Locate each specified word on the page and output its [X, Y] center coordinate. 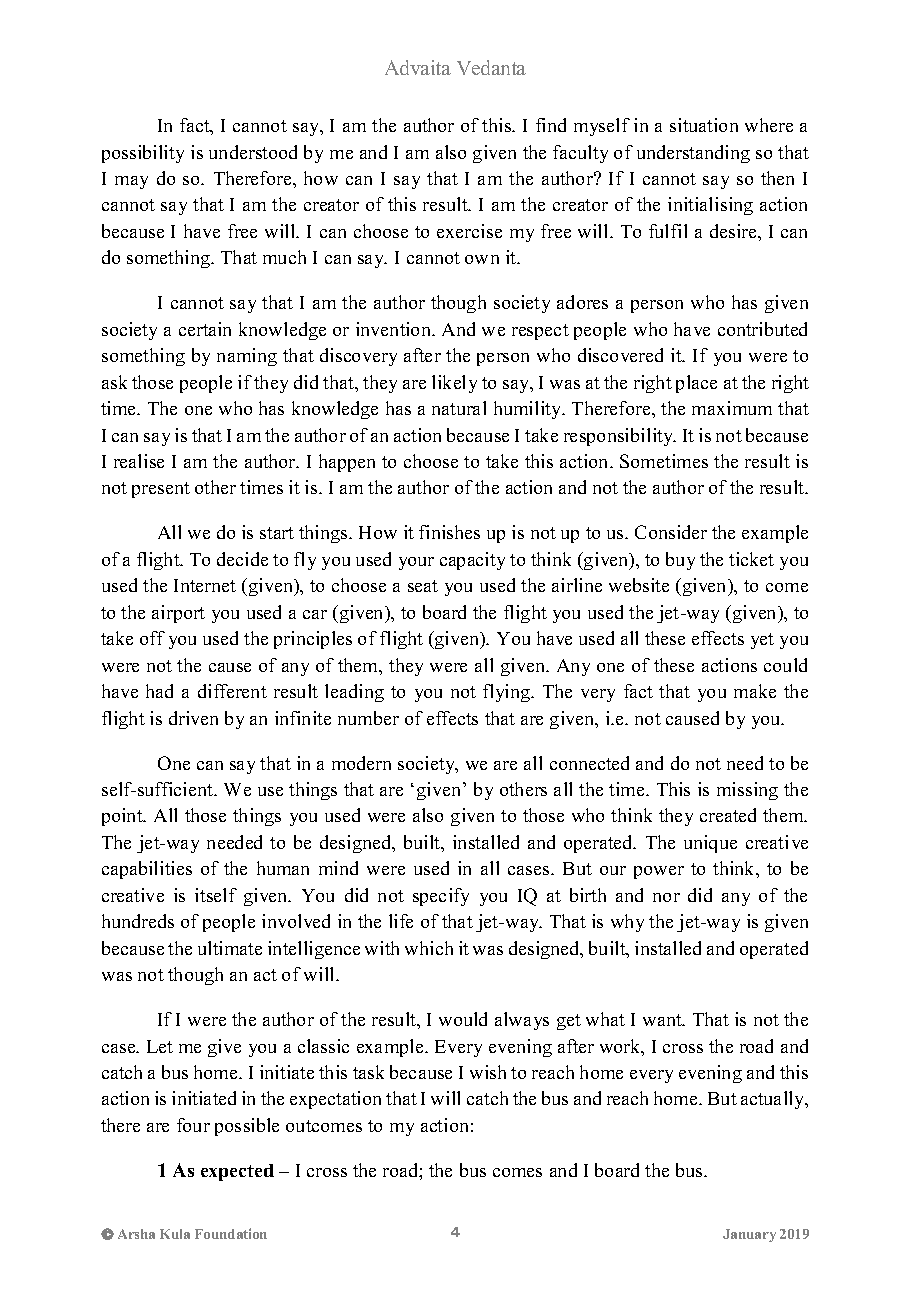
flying [508, 693]
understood [253, 152]
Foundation [231, 1233]
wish [488, 1072]
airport [178, 614]
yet [762, 641]
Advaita [418, 67]
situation [704, 125]
